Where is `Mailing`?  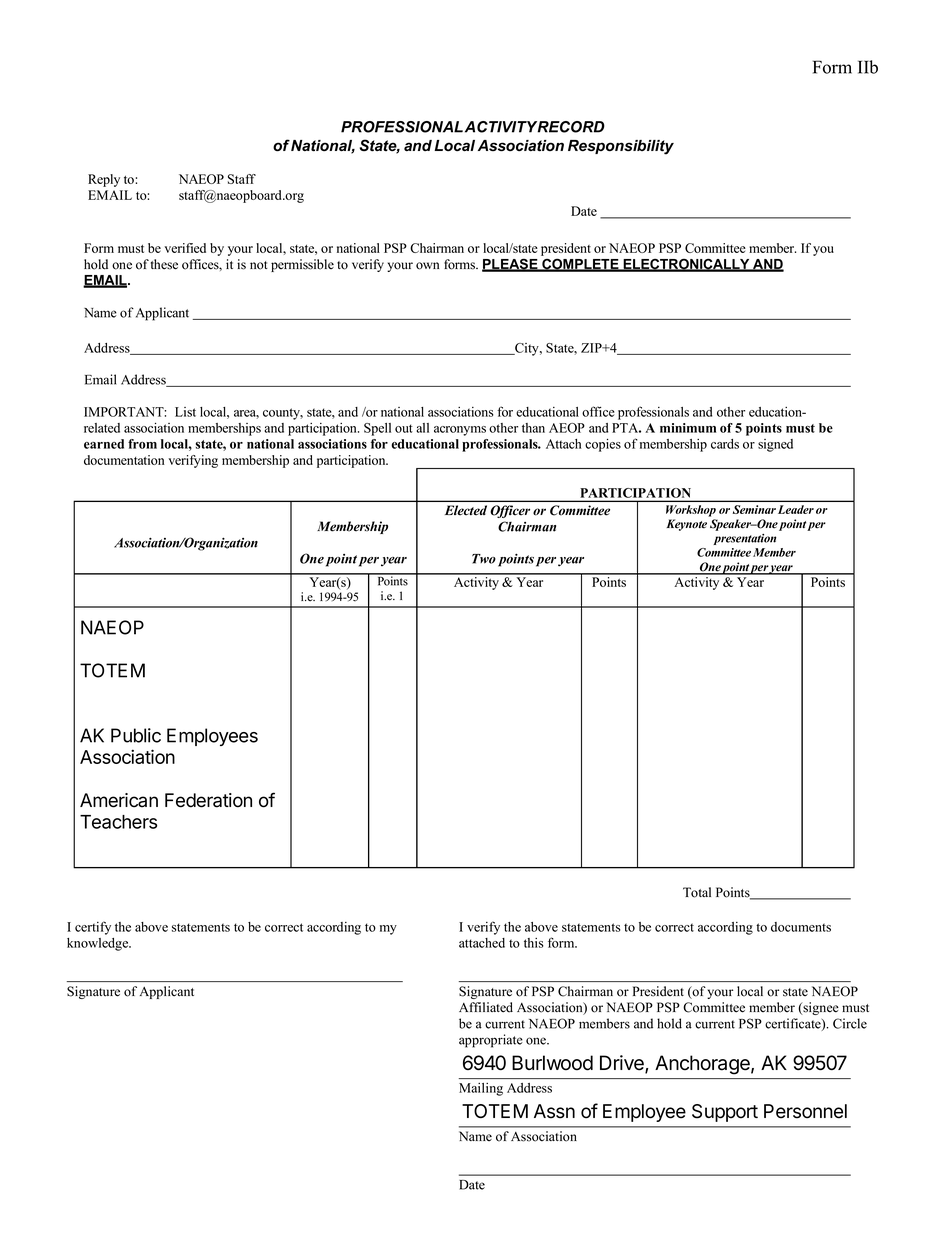 Mailing is located at coordinates (481, 1089).
